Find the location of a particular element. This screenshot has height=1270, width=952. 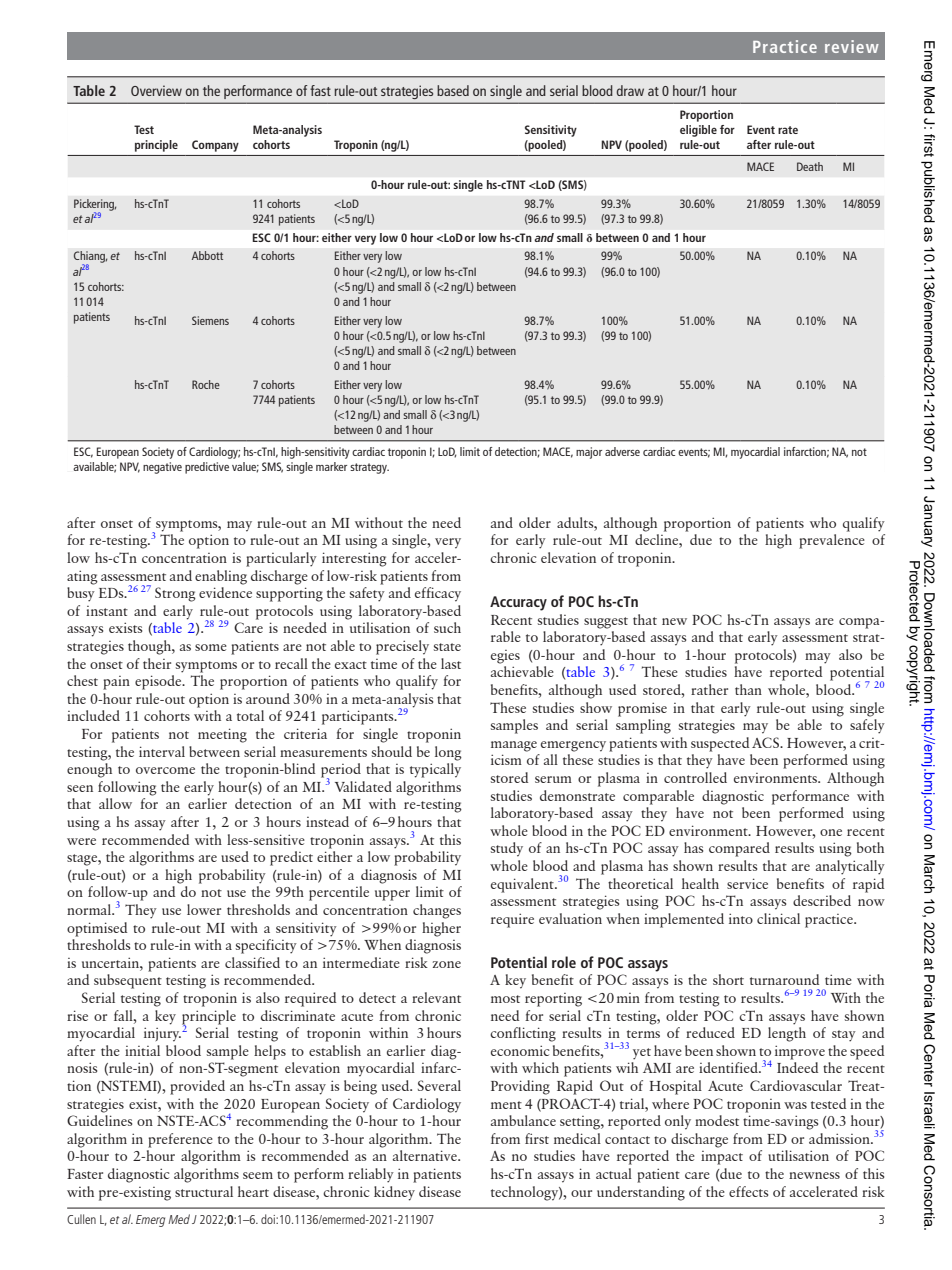

prevalence is located at coordinates (832, 541).
